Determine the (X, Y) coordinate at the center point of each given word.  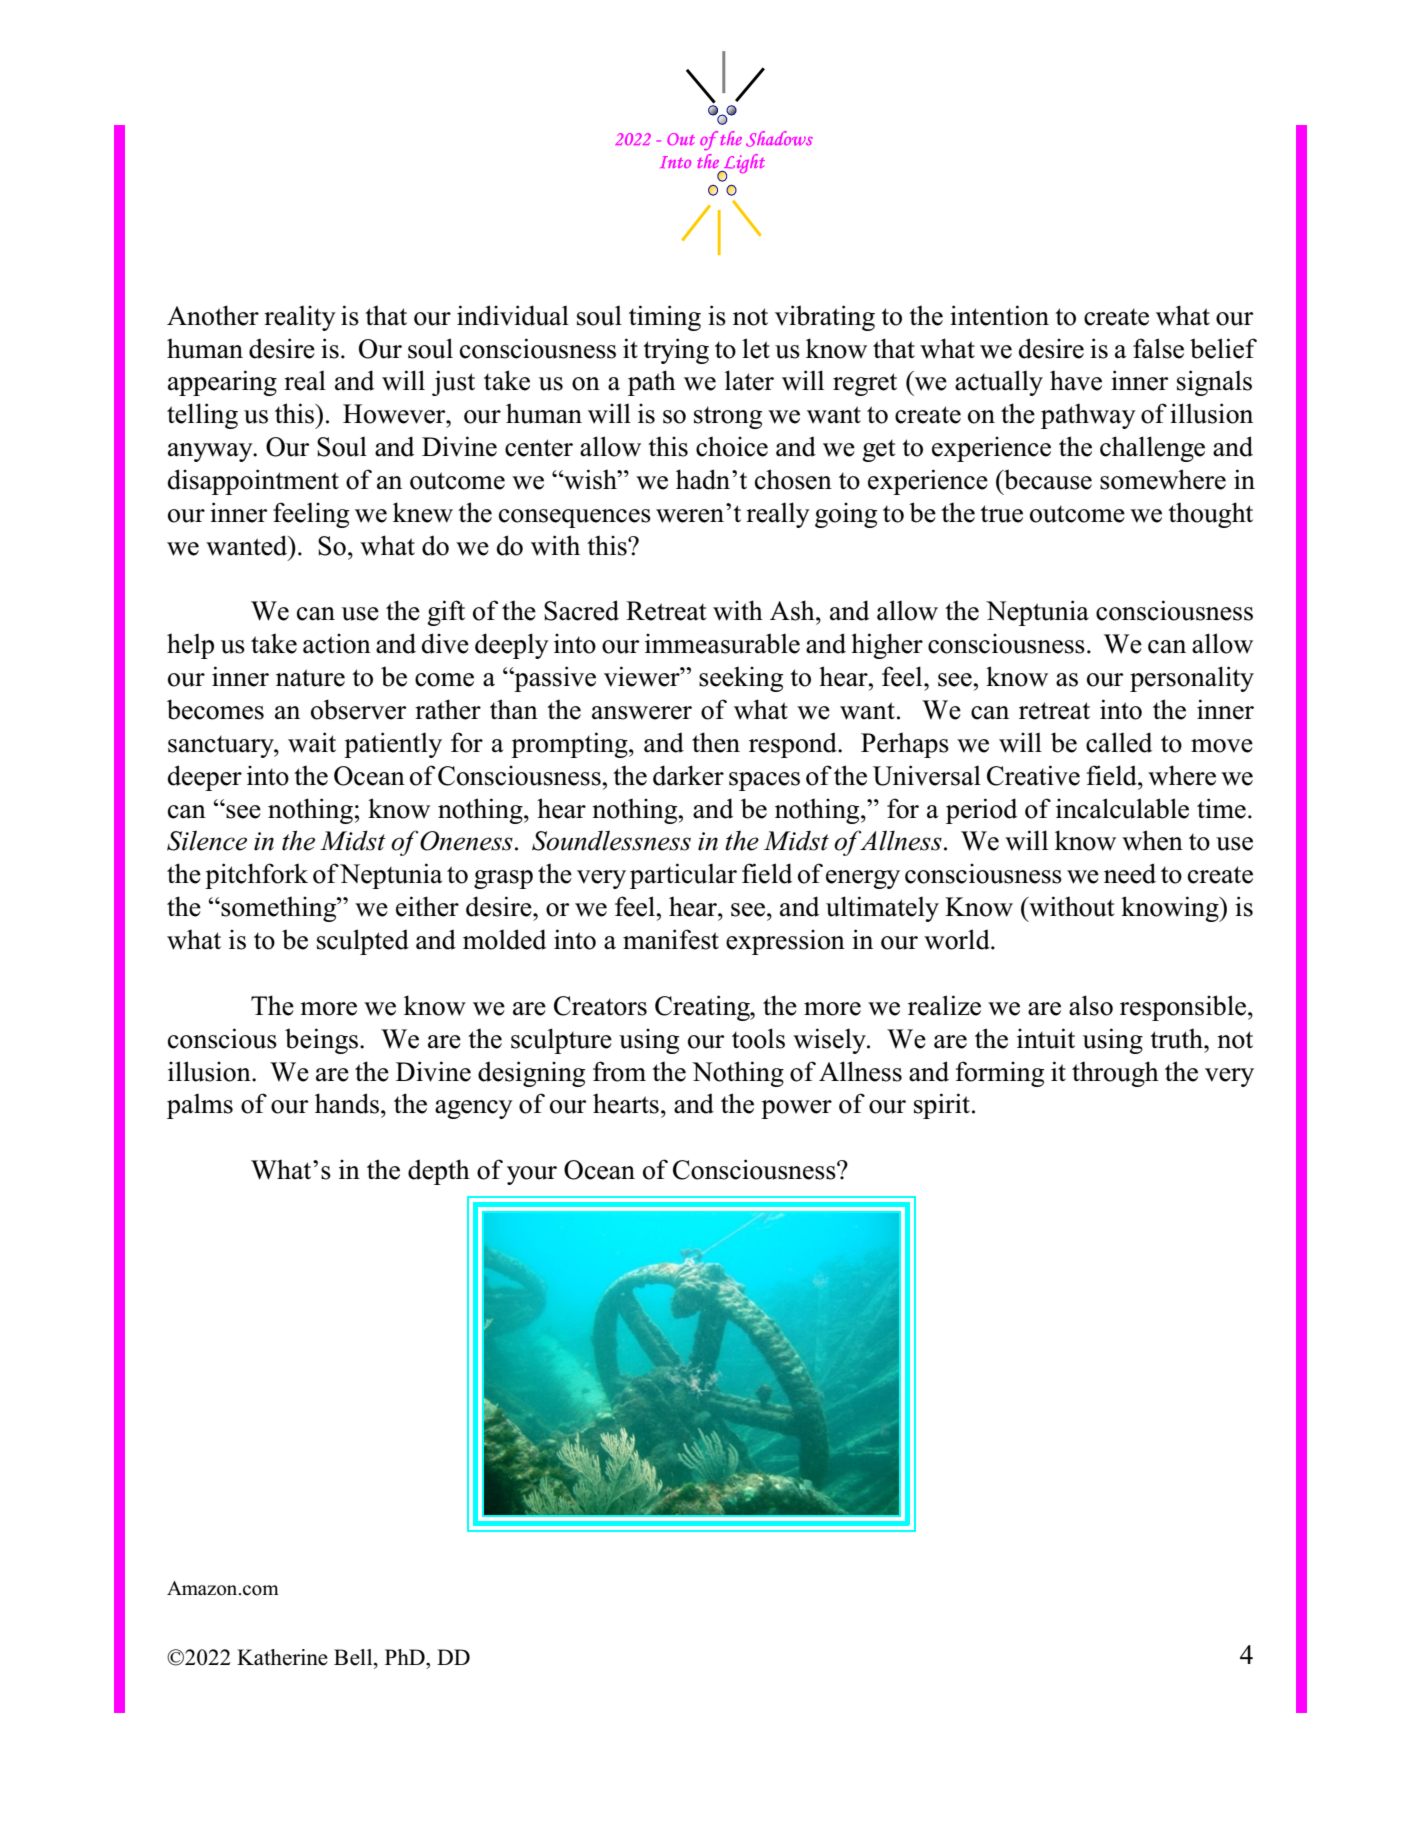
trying (676, 351)
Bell (354, 1657)
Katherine (282, 1657)
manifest (671, 939)
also (1091, 1005)
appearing (222, 383)
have (1076, 380)
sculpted (363, 942)
